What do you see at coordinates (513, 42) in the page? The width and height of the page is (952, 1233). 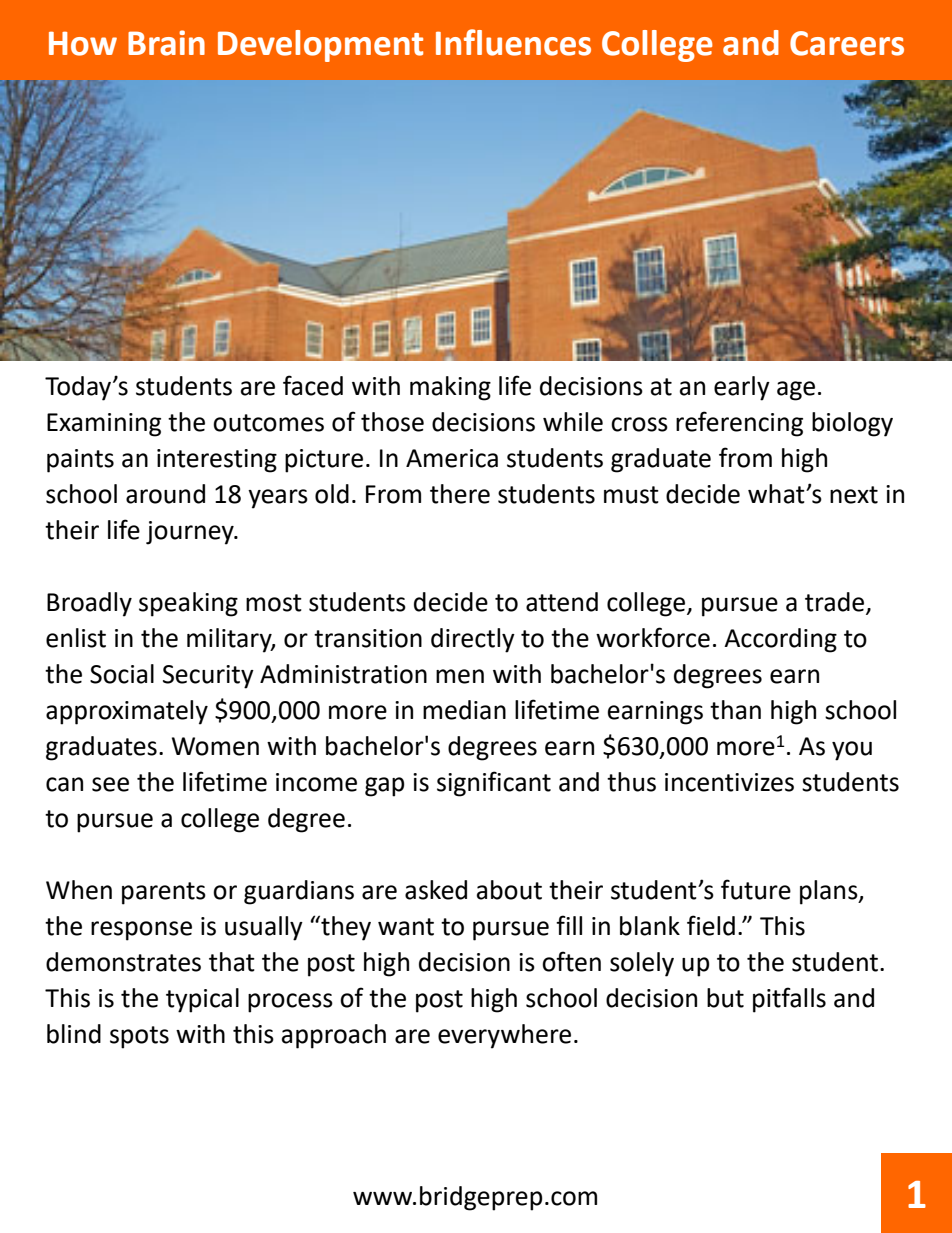 I see `Influences` at bounding box center [513, 42].
